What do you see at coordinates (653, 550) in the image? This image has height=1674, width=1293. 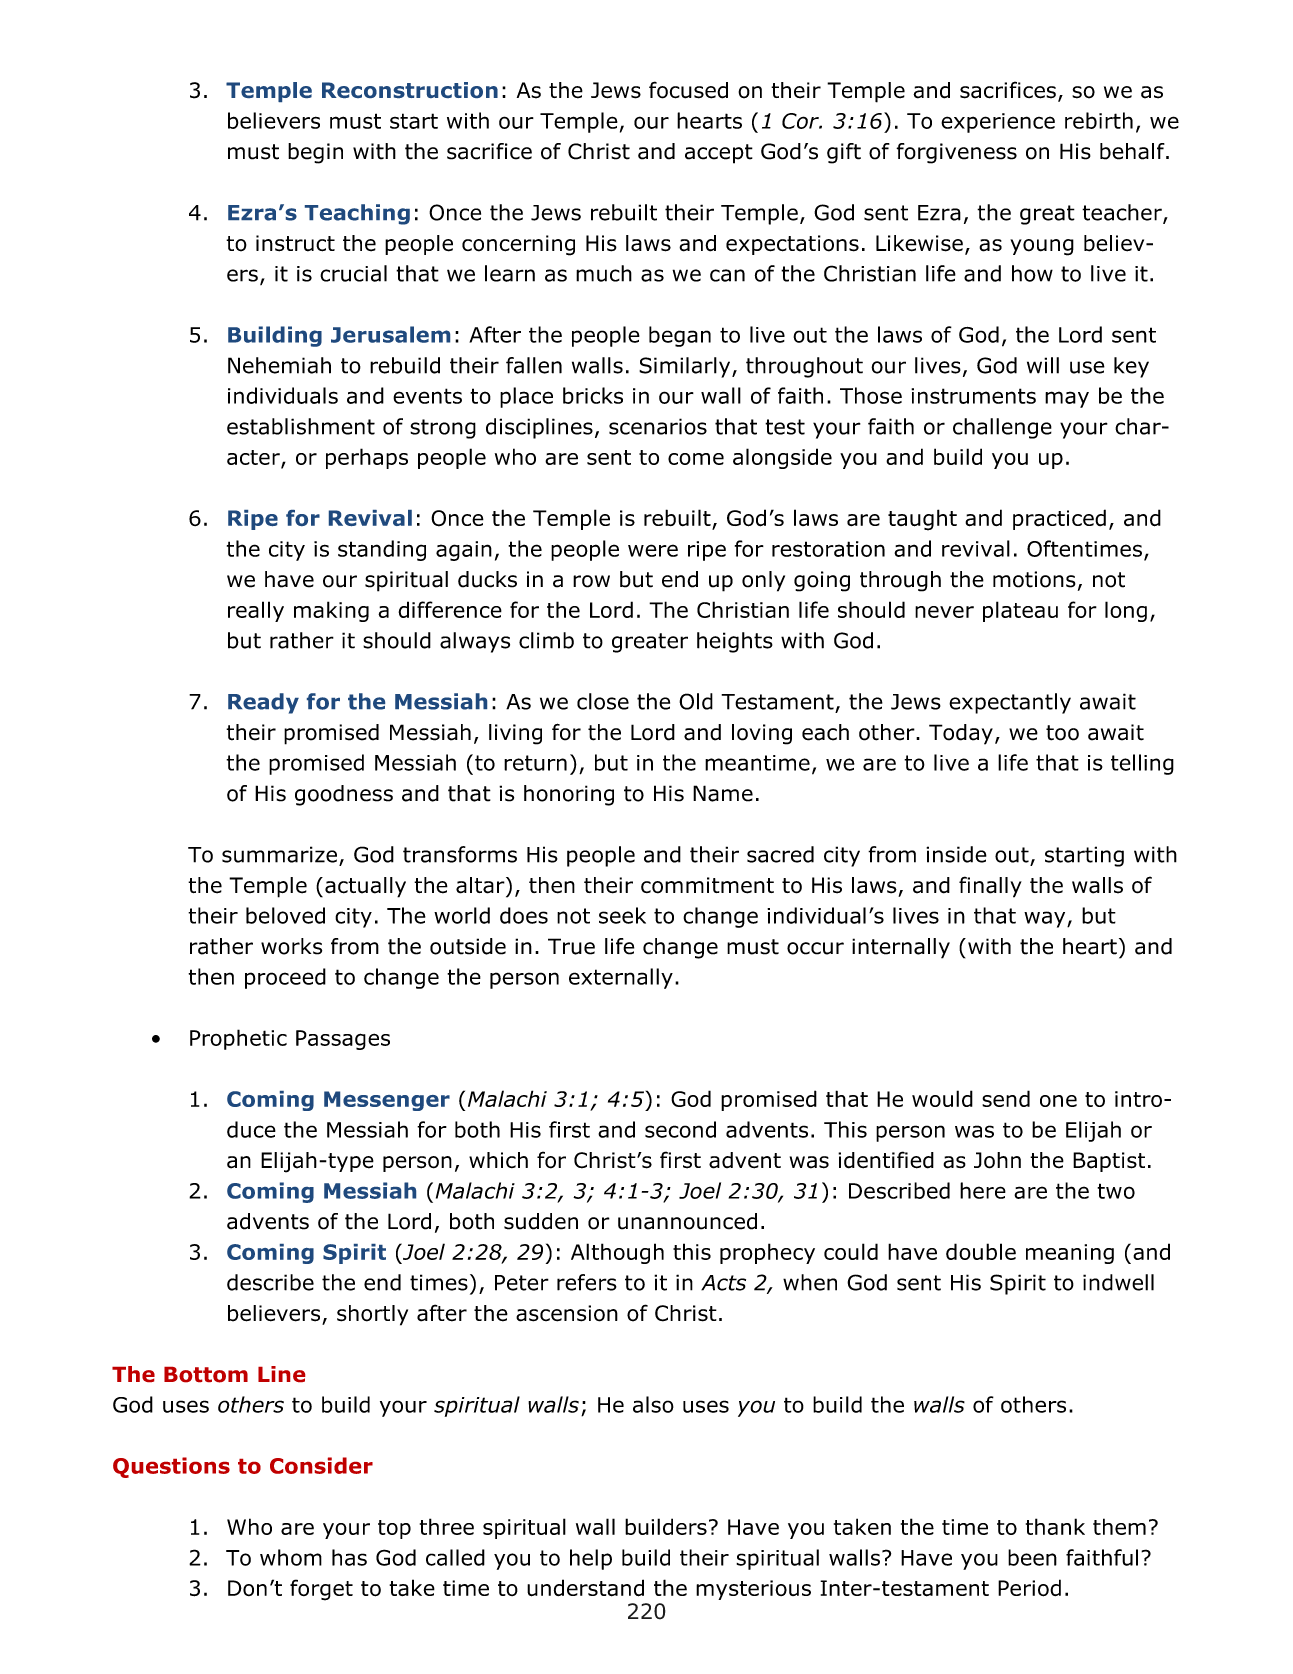 I see `were` at bounding box center [653, 550].
